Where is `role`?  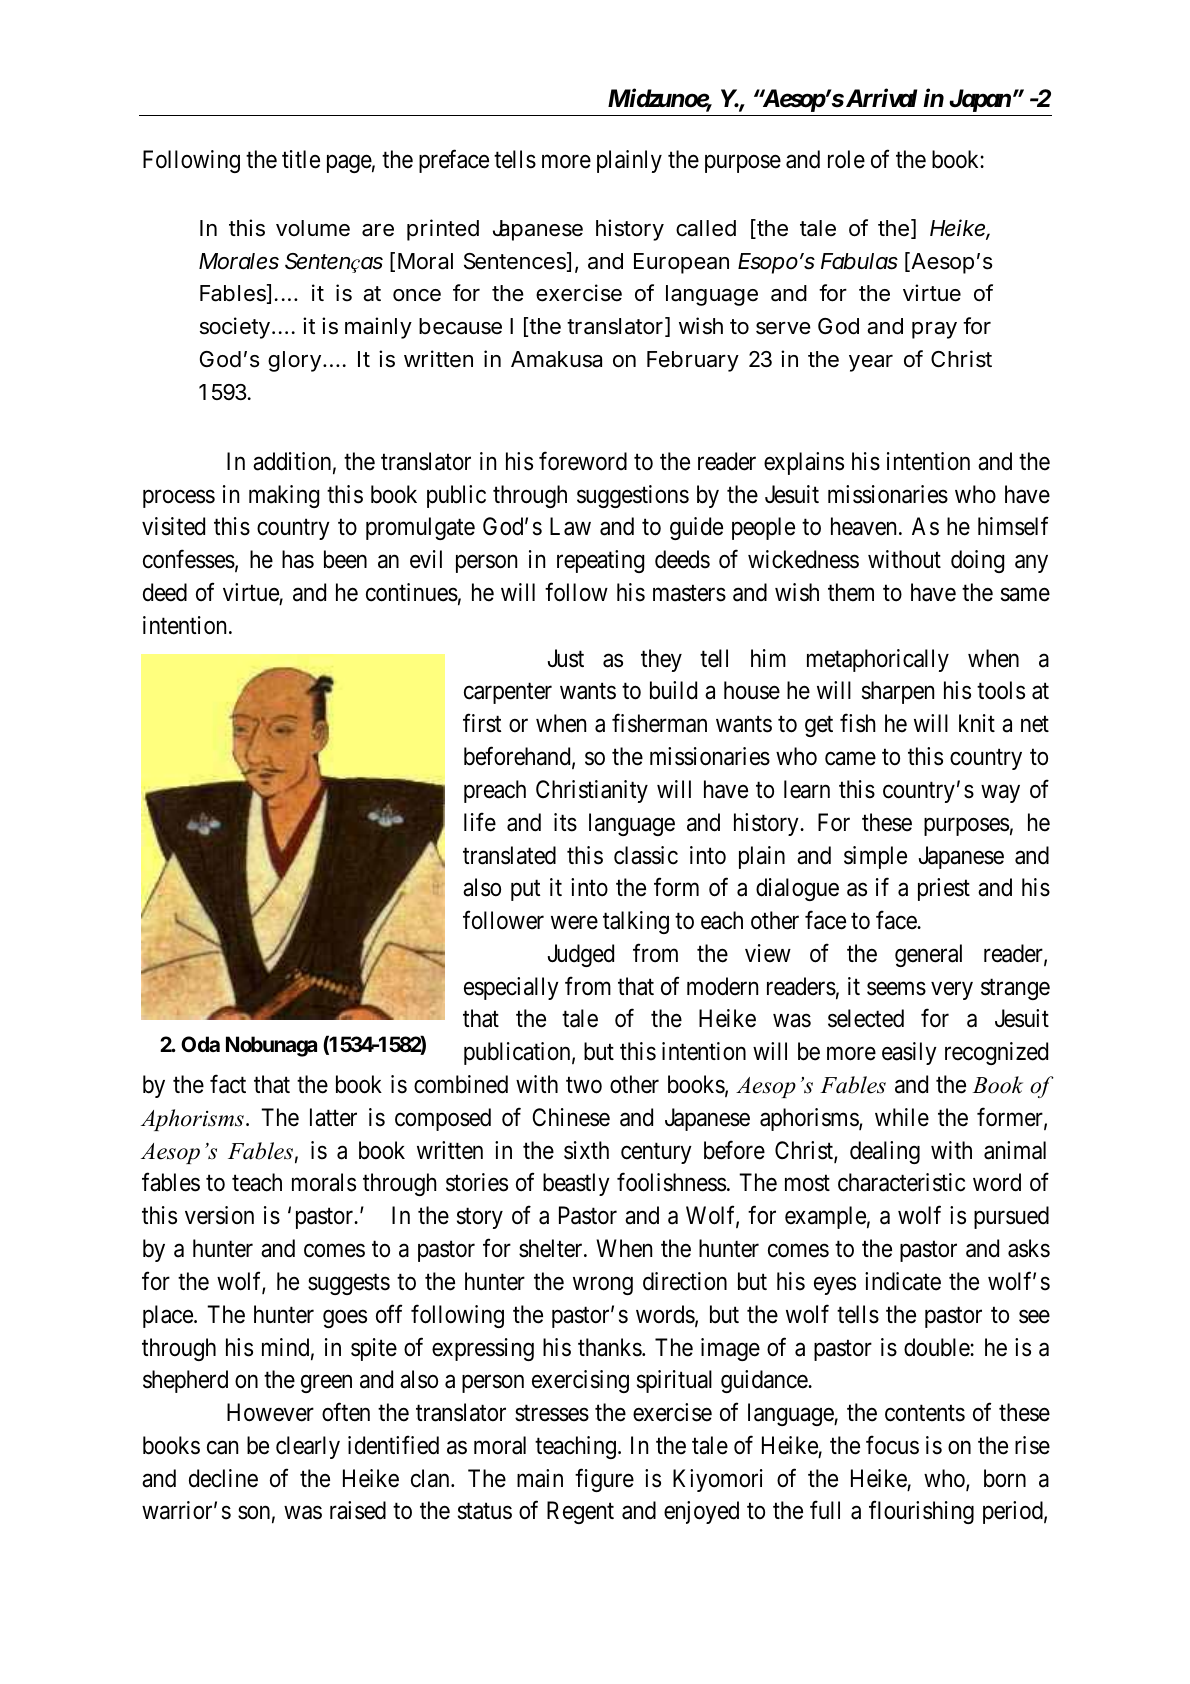 role is located at coordinates (846, 159).
